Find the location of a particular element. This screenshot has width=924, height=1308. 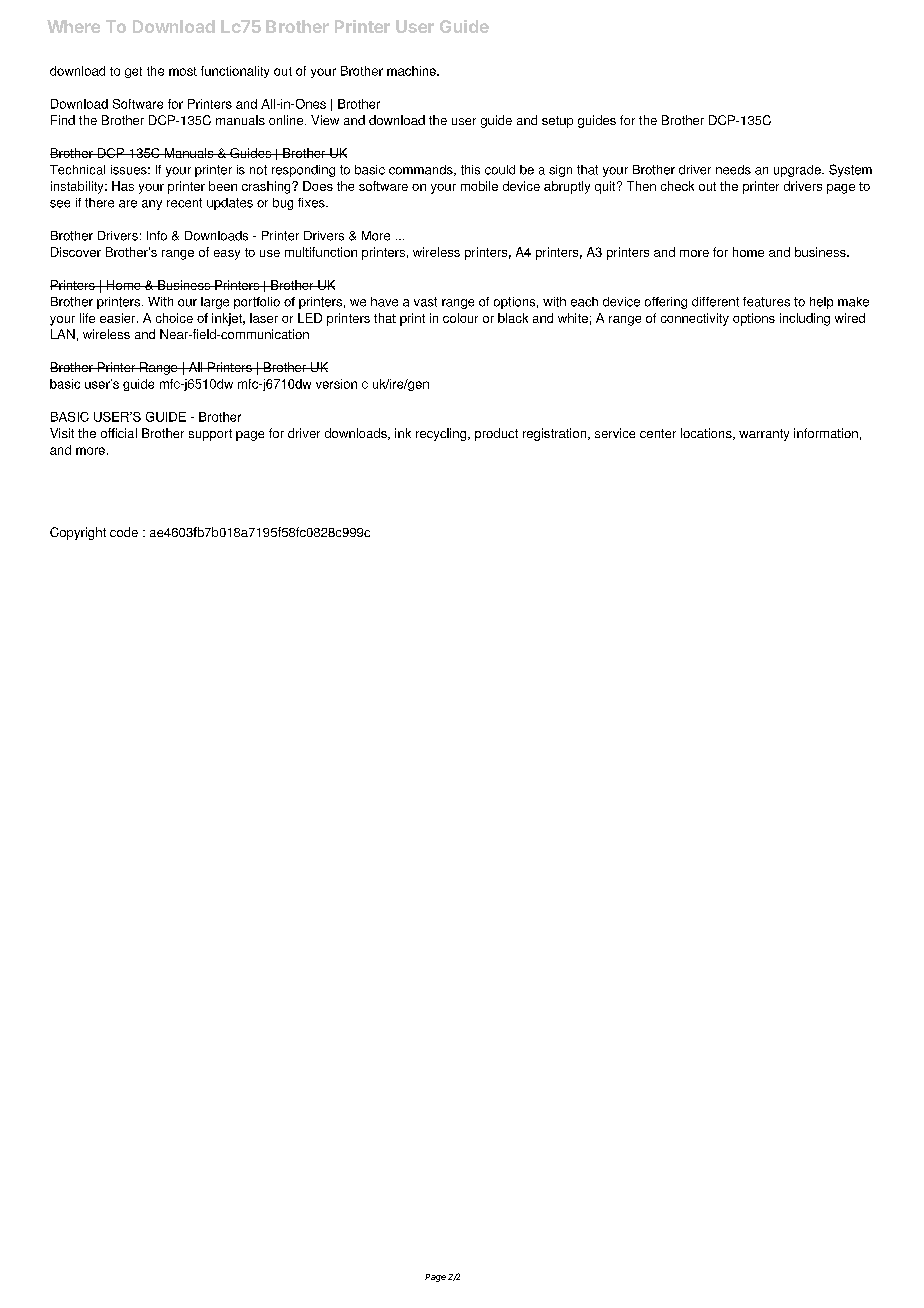

Where is located at coordinates (73, 26).
